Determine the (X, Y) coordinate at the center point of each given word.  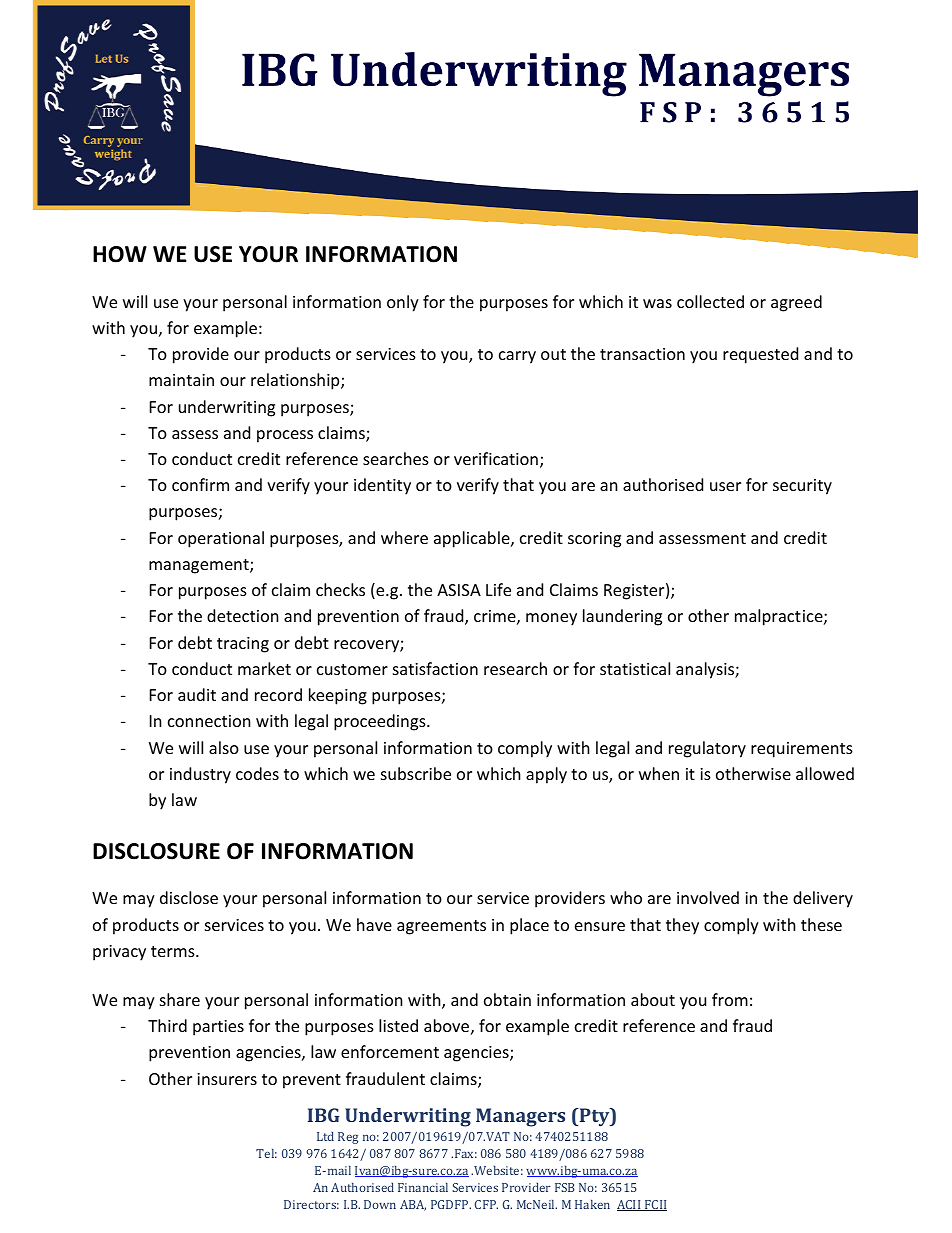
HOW (120, 254)
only (403, 303)
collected (710, 301)
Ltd (325, 1136)
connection (209, 721)
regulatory (707, 749)
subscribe (416, 773)
